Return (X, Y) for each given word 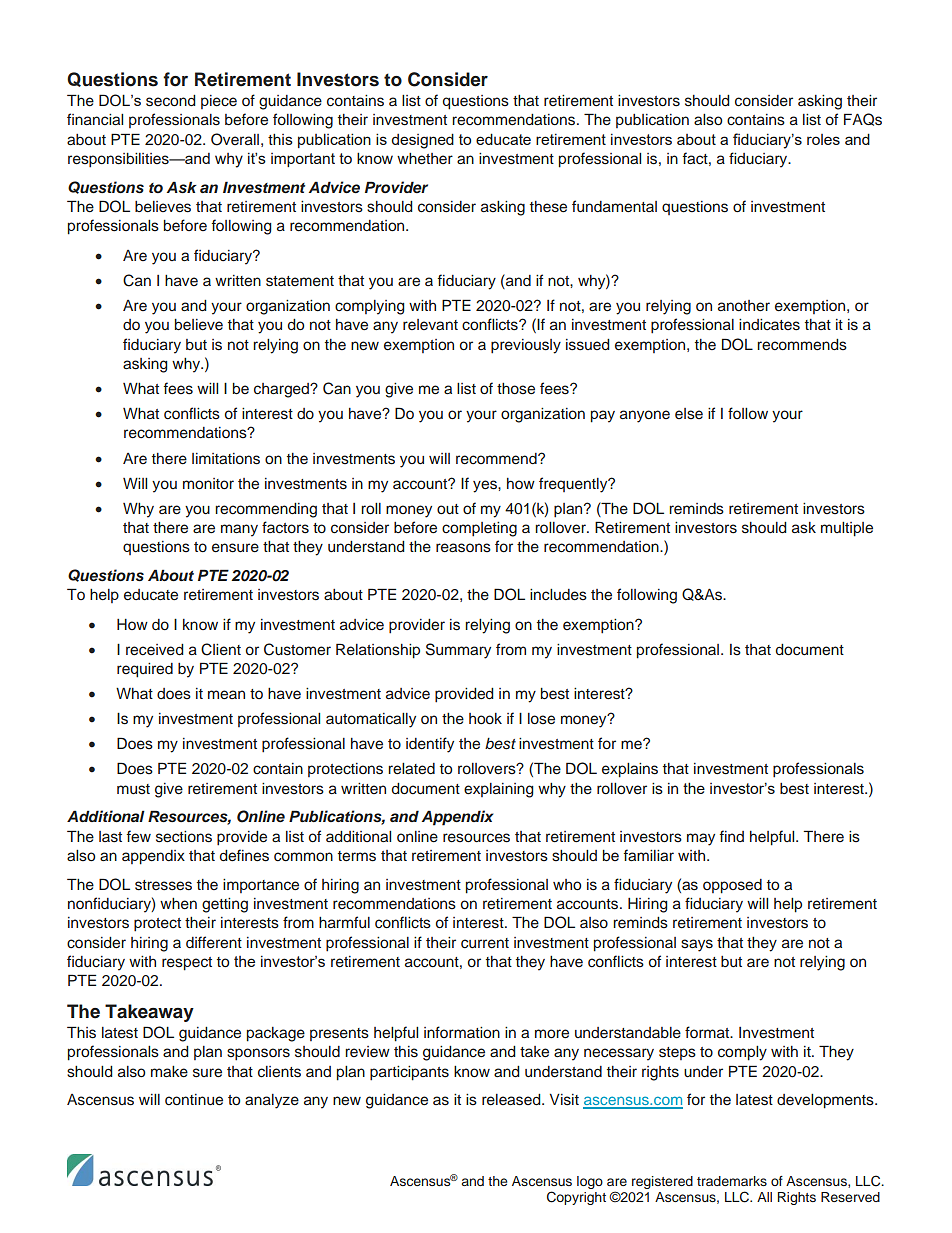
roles (823, 139)
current (485, 943)
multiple (847, 529)
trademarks (732, 1181)
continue (194, 1099)
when (178, 904)
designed (422, 141)
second (170, 101)
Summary (458, 651)
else (689, 414)
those (516, 389)
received (154, 650)
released (512, 1100)
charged (283, 390)
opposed (732, 886)
